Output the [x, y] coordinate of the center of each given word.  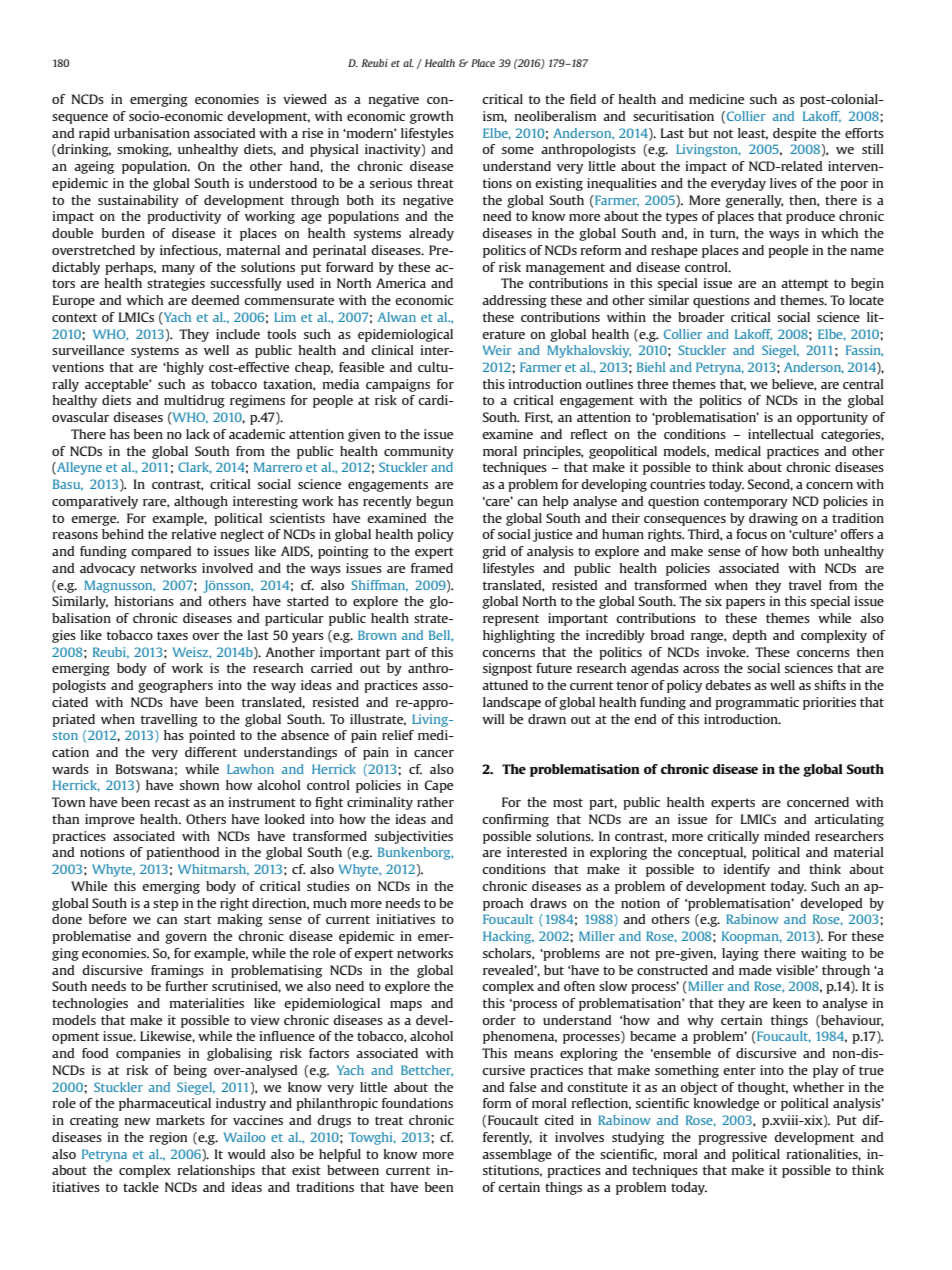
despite [794, 134]
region [168, 1138]
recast [172, 802]
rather [435, 802]
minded [787, 836]
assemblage [517, 1155]
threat [435, 183]
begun [434, 502]
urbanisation [152, 133]
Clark [195, 468]
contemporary [746, 503]
